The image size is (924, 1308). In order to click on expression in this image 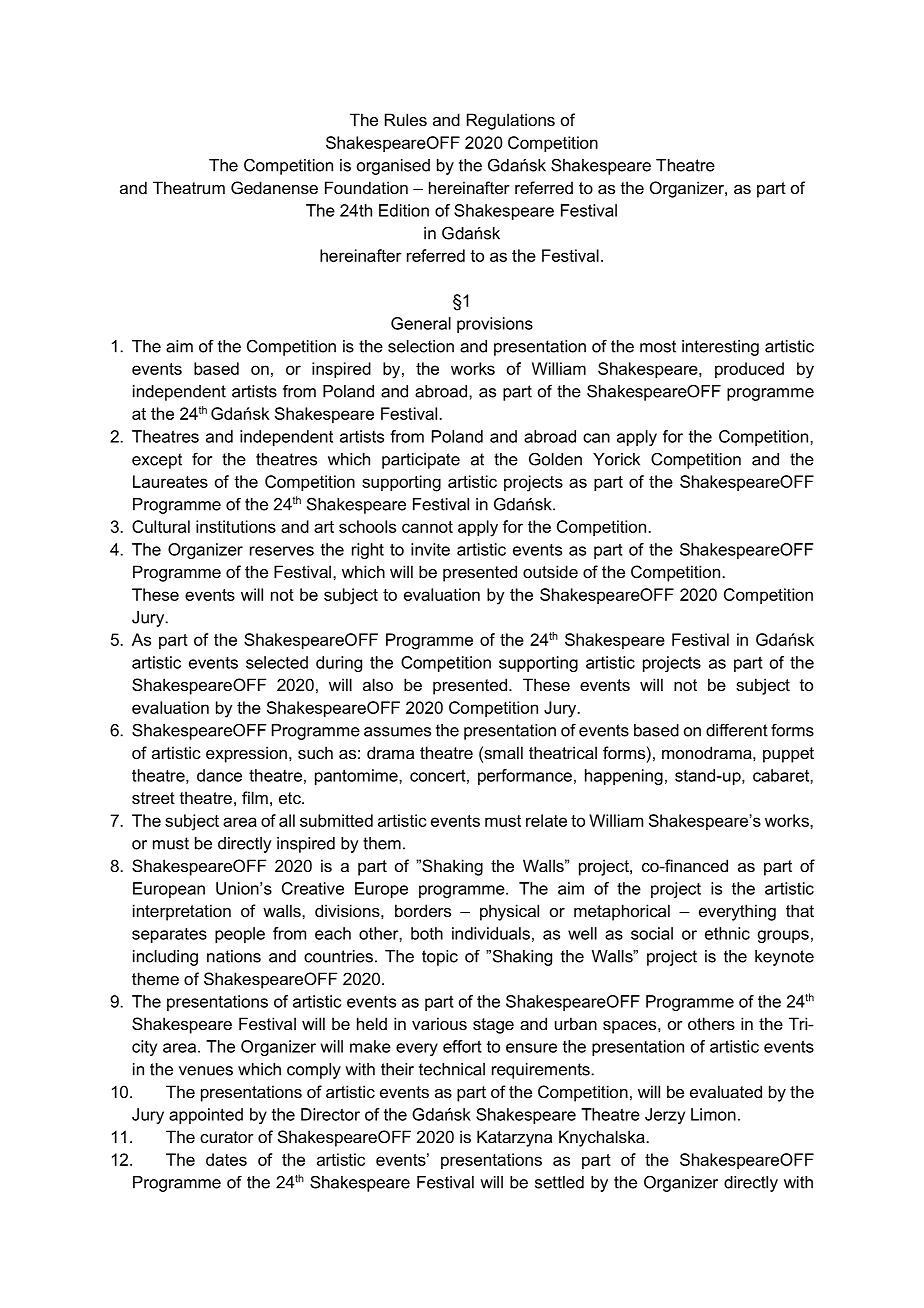, I will do `click(246, 754)`.
